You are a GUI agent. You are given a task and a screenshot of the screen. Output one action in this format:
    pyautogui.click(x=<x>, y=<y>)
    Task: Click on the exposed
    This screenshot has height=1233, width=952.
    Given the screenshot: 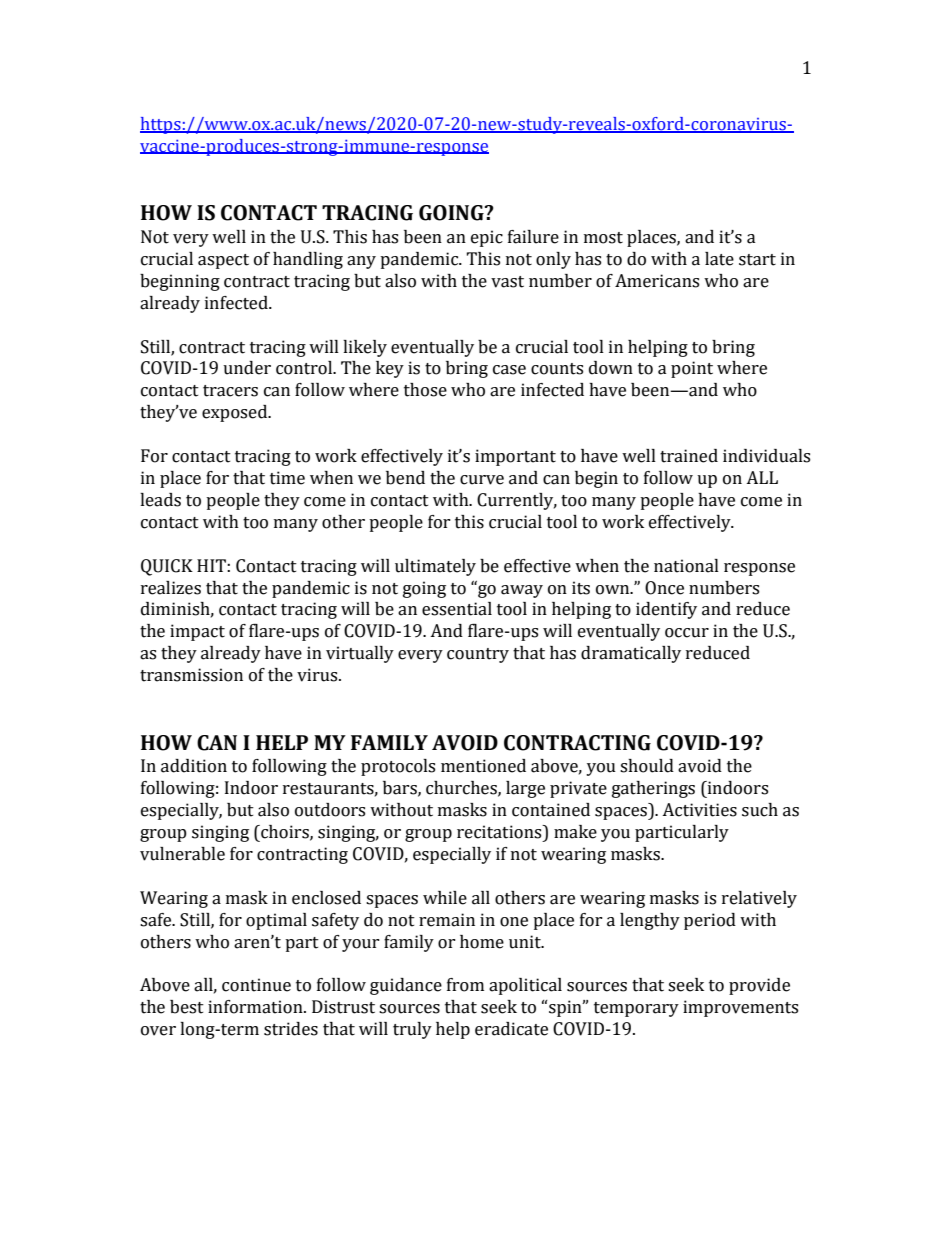 What is the action you would take?
    pyautogui.click(x=236, y=413)
